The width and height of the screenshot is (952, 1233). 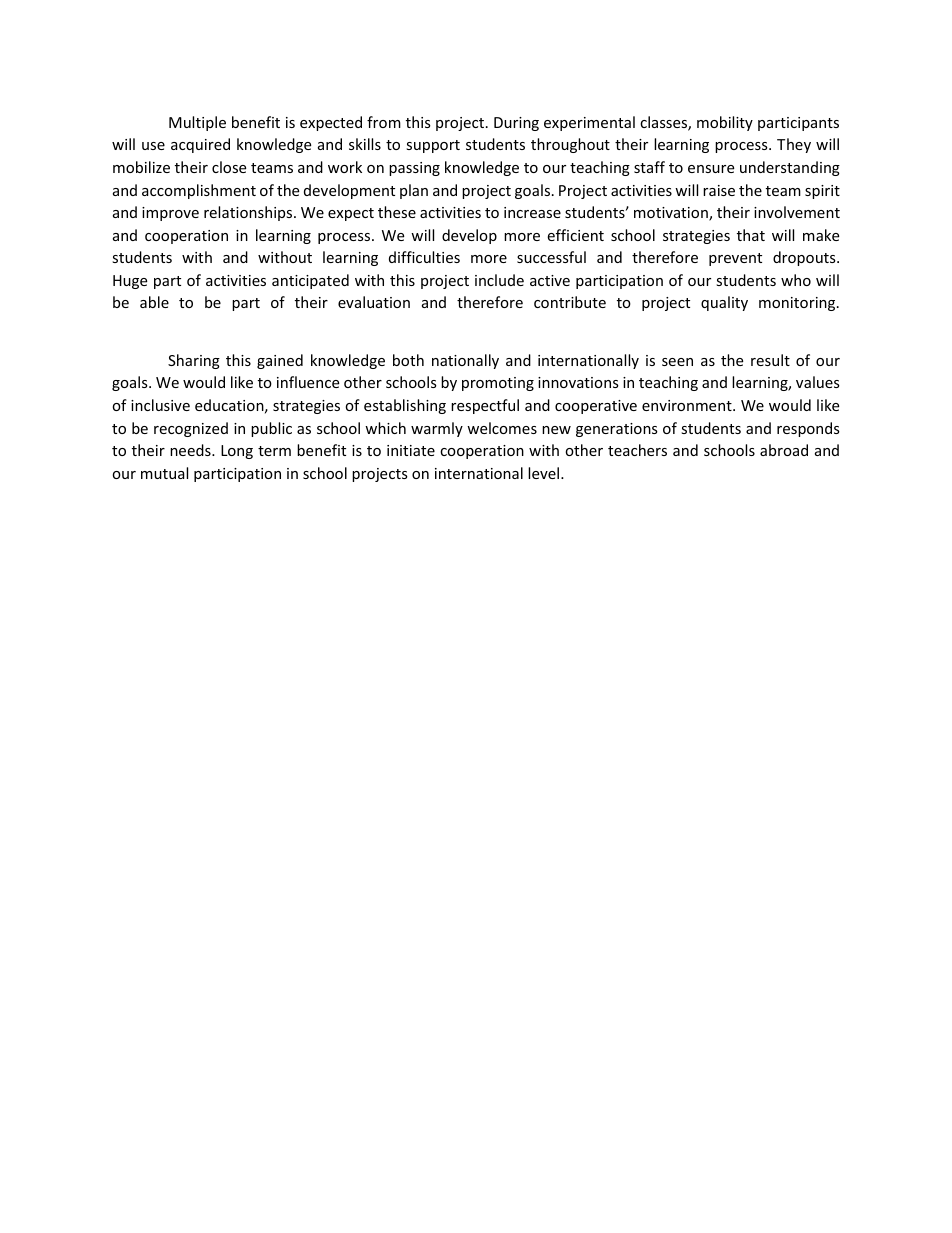 What do you see at coordinates (237, 452) in the screenshot?
I see `Long` at bounding box center [237, 452].
